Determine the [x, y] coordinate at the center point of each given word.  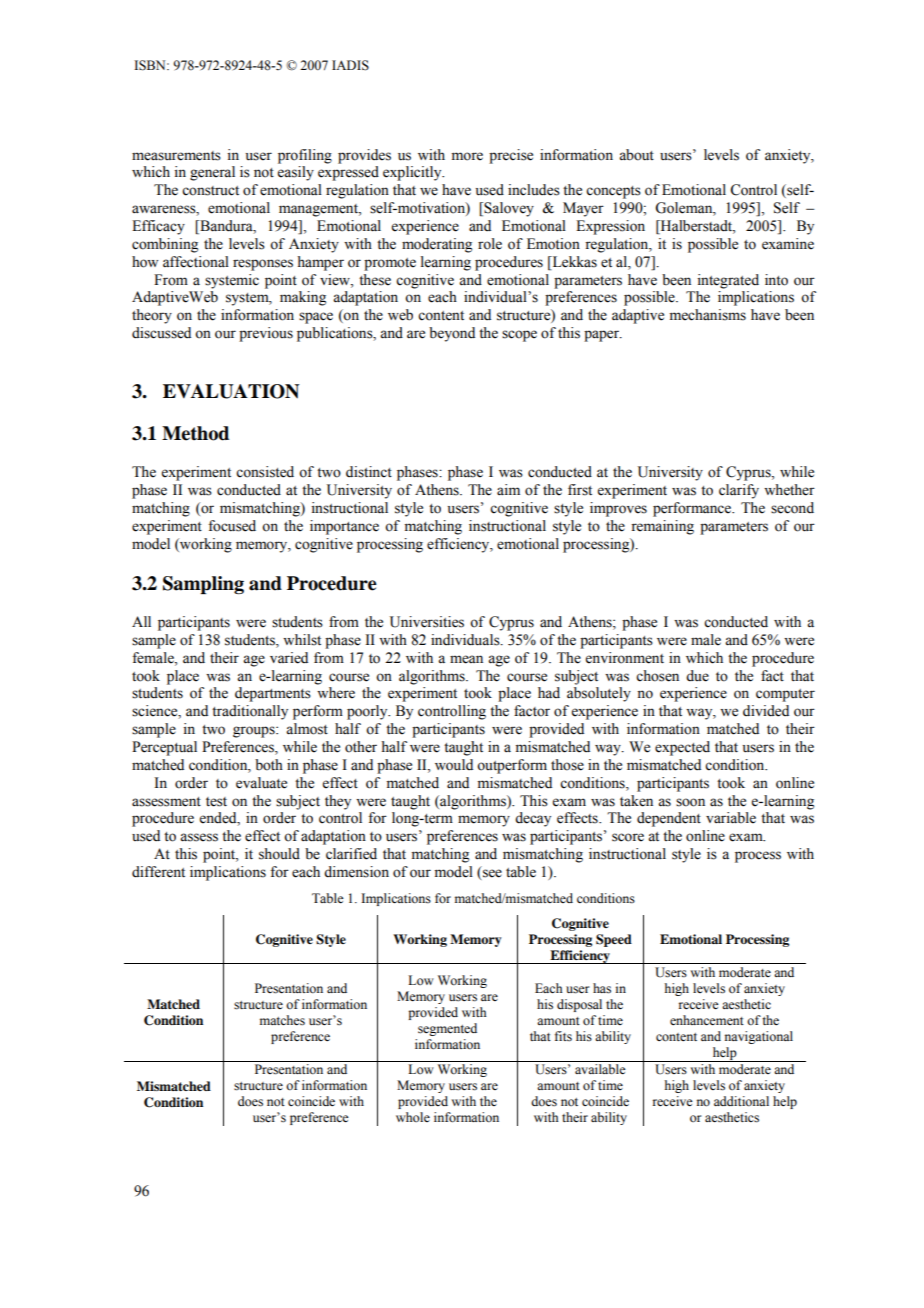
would [454, 765]
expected [682, 748]
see [491, 874]
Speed [614, 940]
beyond [452, 334]
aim [508, 489]
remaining [662, 527]
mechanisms [708, 315]
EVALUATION [231, 391]
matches [282, 1020]
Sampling [203, 585]
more [467, 156]
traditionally [250, 712]
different [158, 872]
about [636, 155]
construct [210, 191]
